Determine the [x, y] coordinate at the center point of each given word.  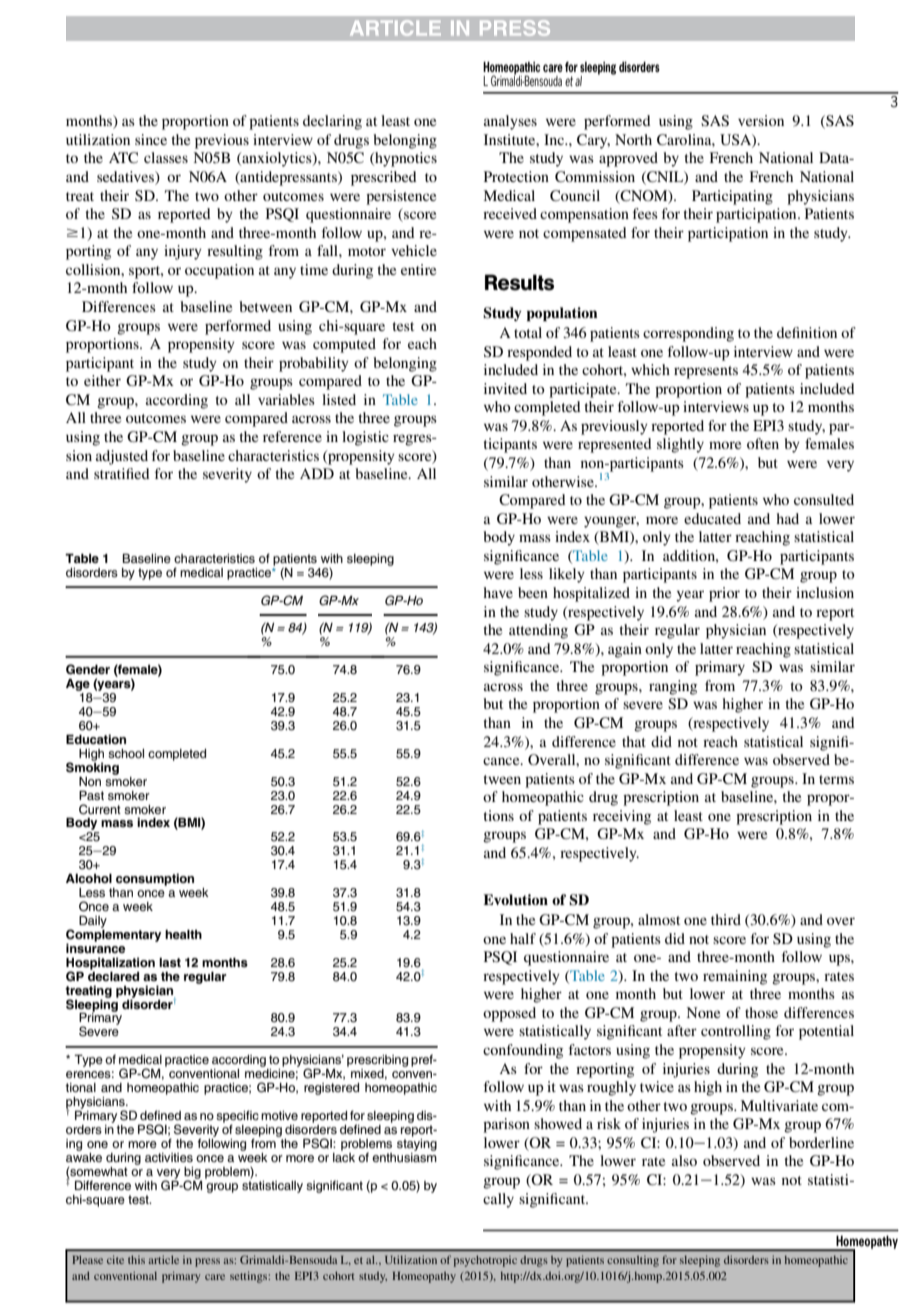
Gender [88, 669]
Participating [732, 197]
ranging [673, 687]
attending [538, 631]
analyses [510, 122]
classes [166, 157]
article [164, 1259]
